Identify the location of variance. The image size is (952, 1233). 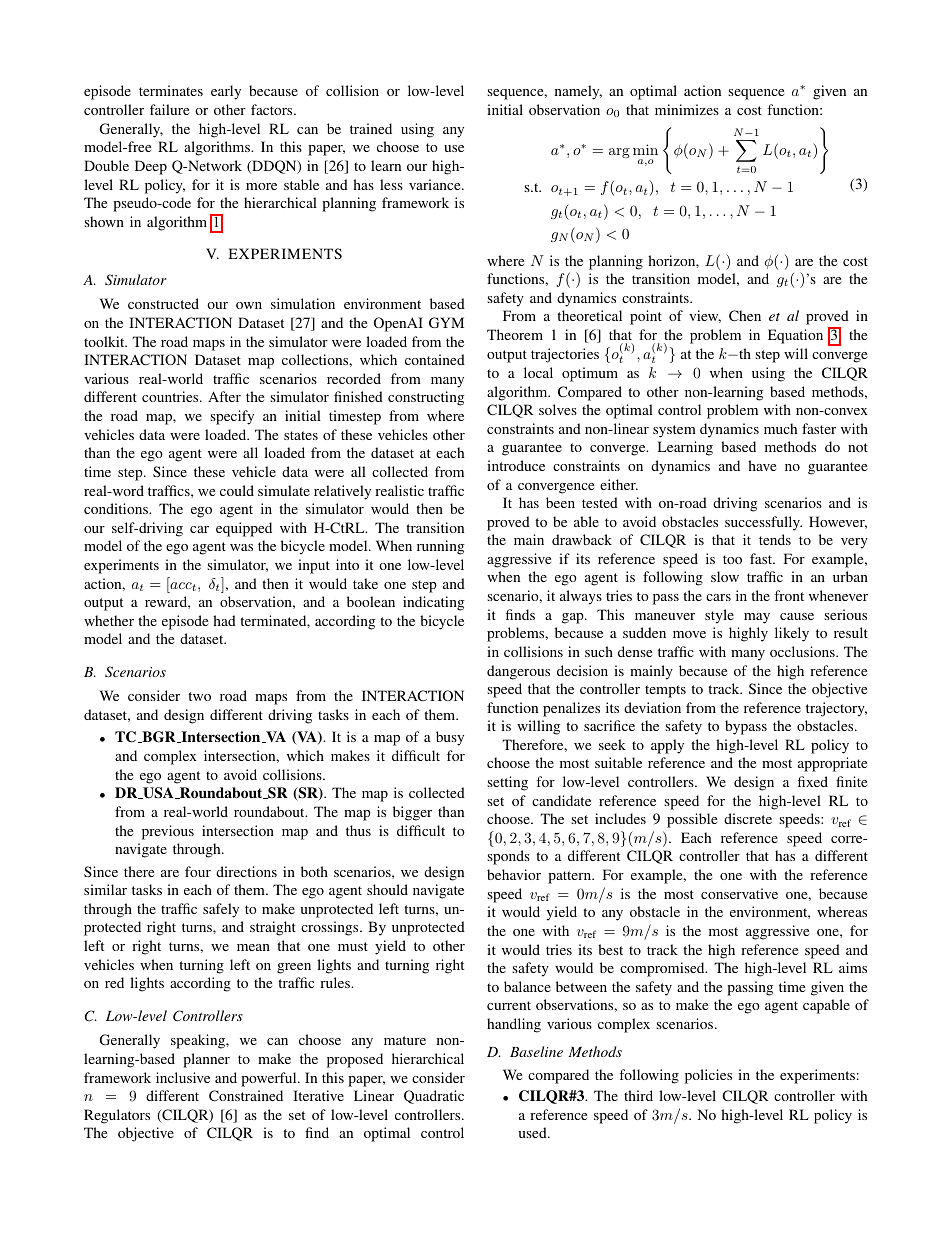
(436, 184).
